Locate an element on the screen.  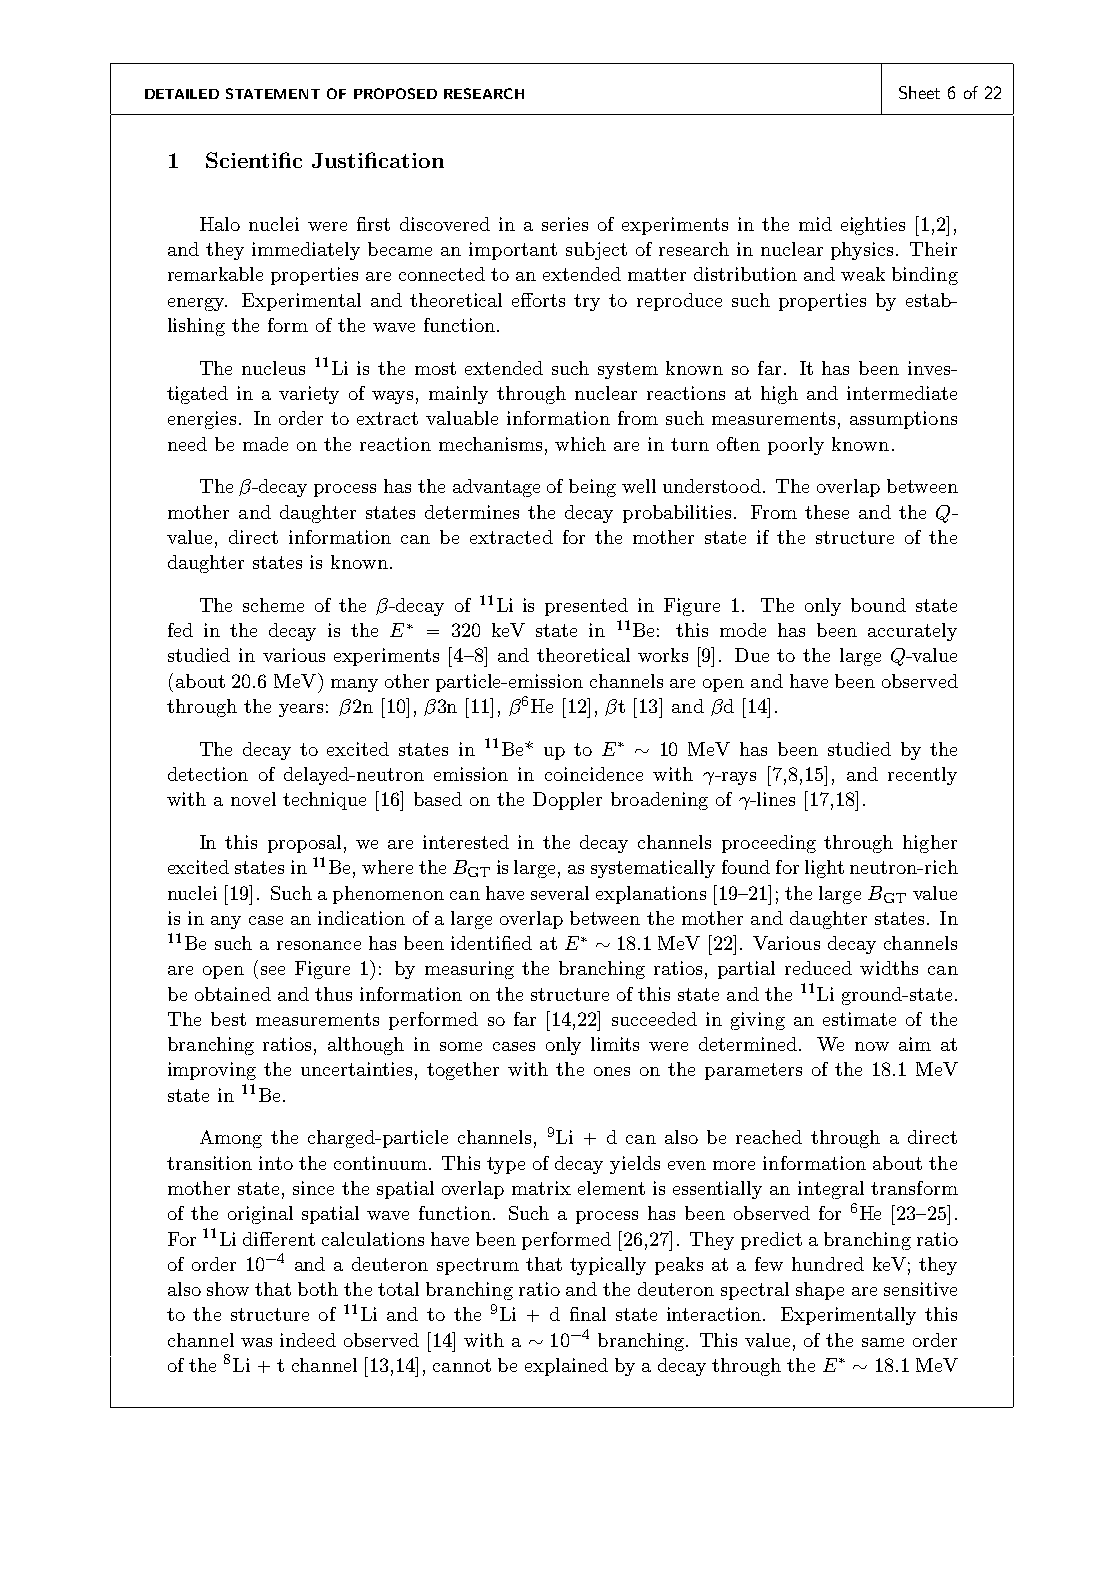
Scientific is located at coordinates (254, 160).
